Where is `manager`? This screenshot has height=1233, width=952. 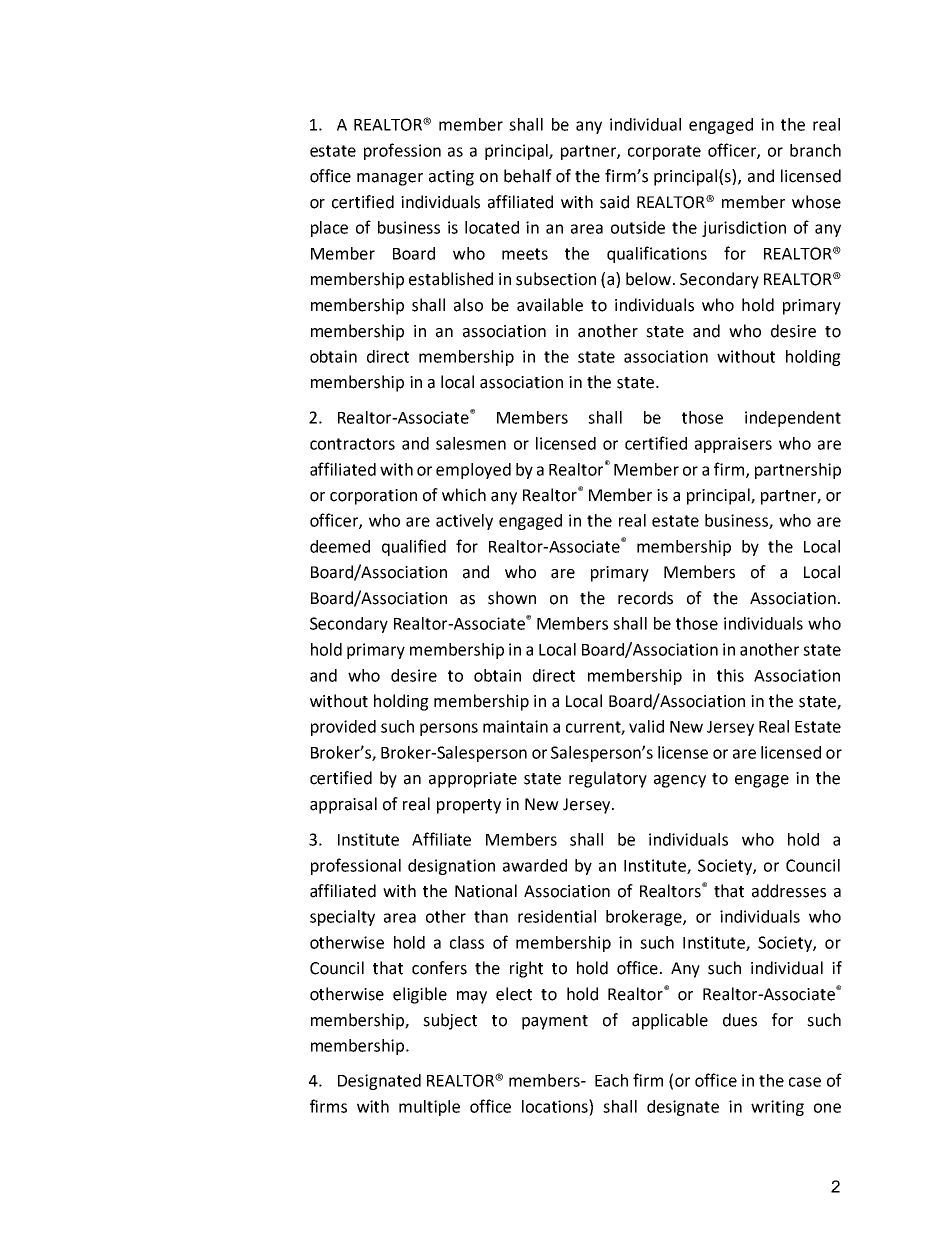
manager is located at coordinates (390, 179).
